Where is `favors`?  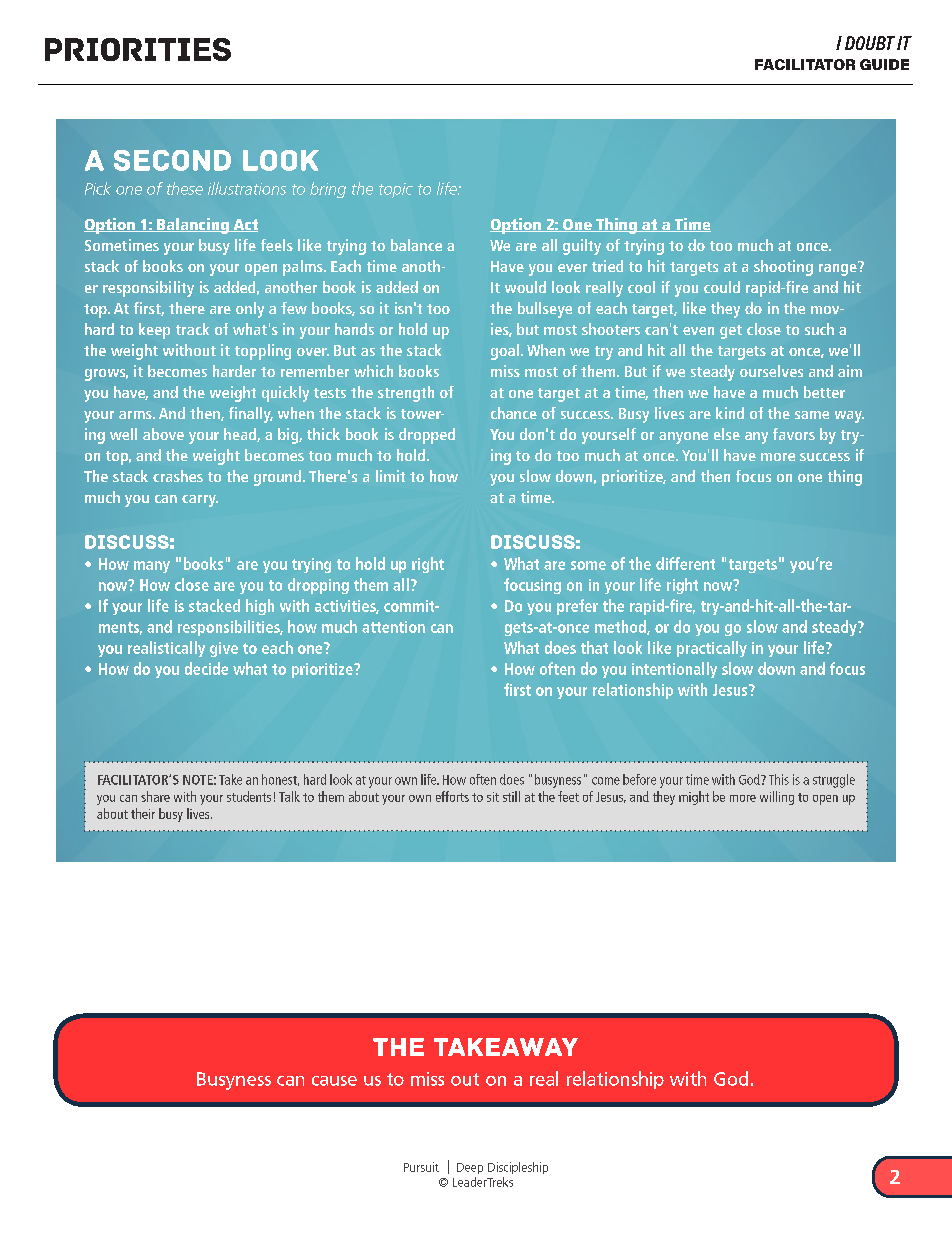
favors is located at coordinates (794, 434).
